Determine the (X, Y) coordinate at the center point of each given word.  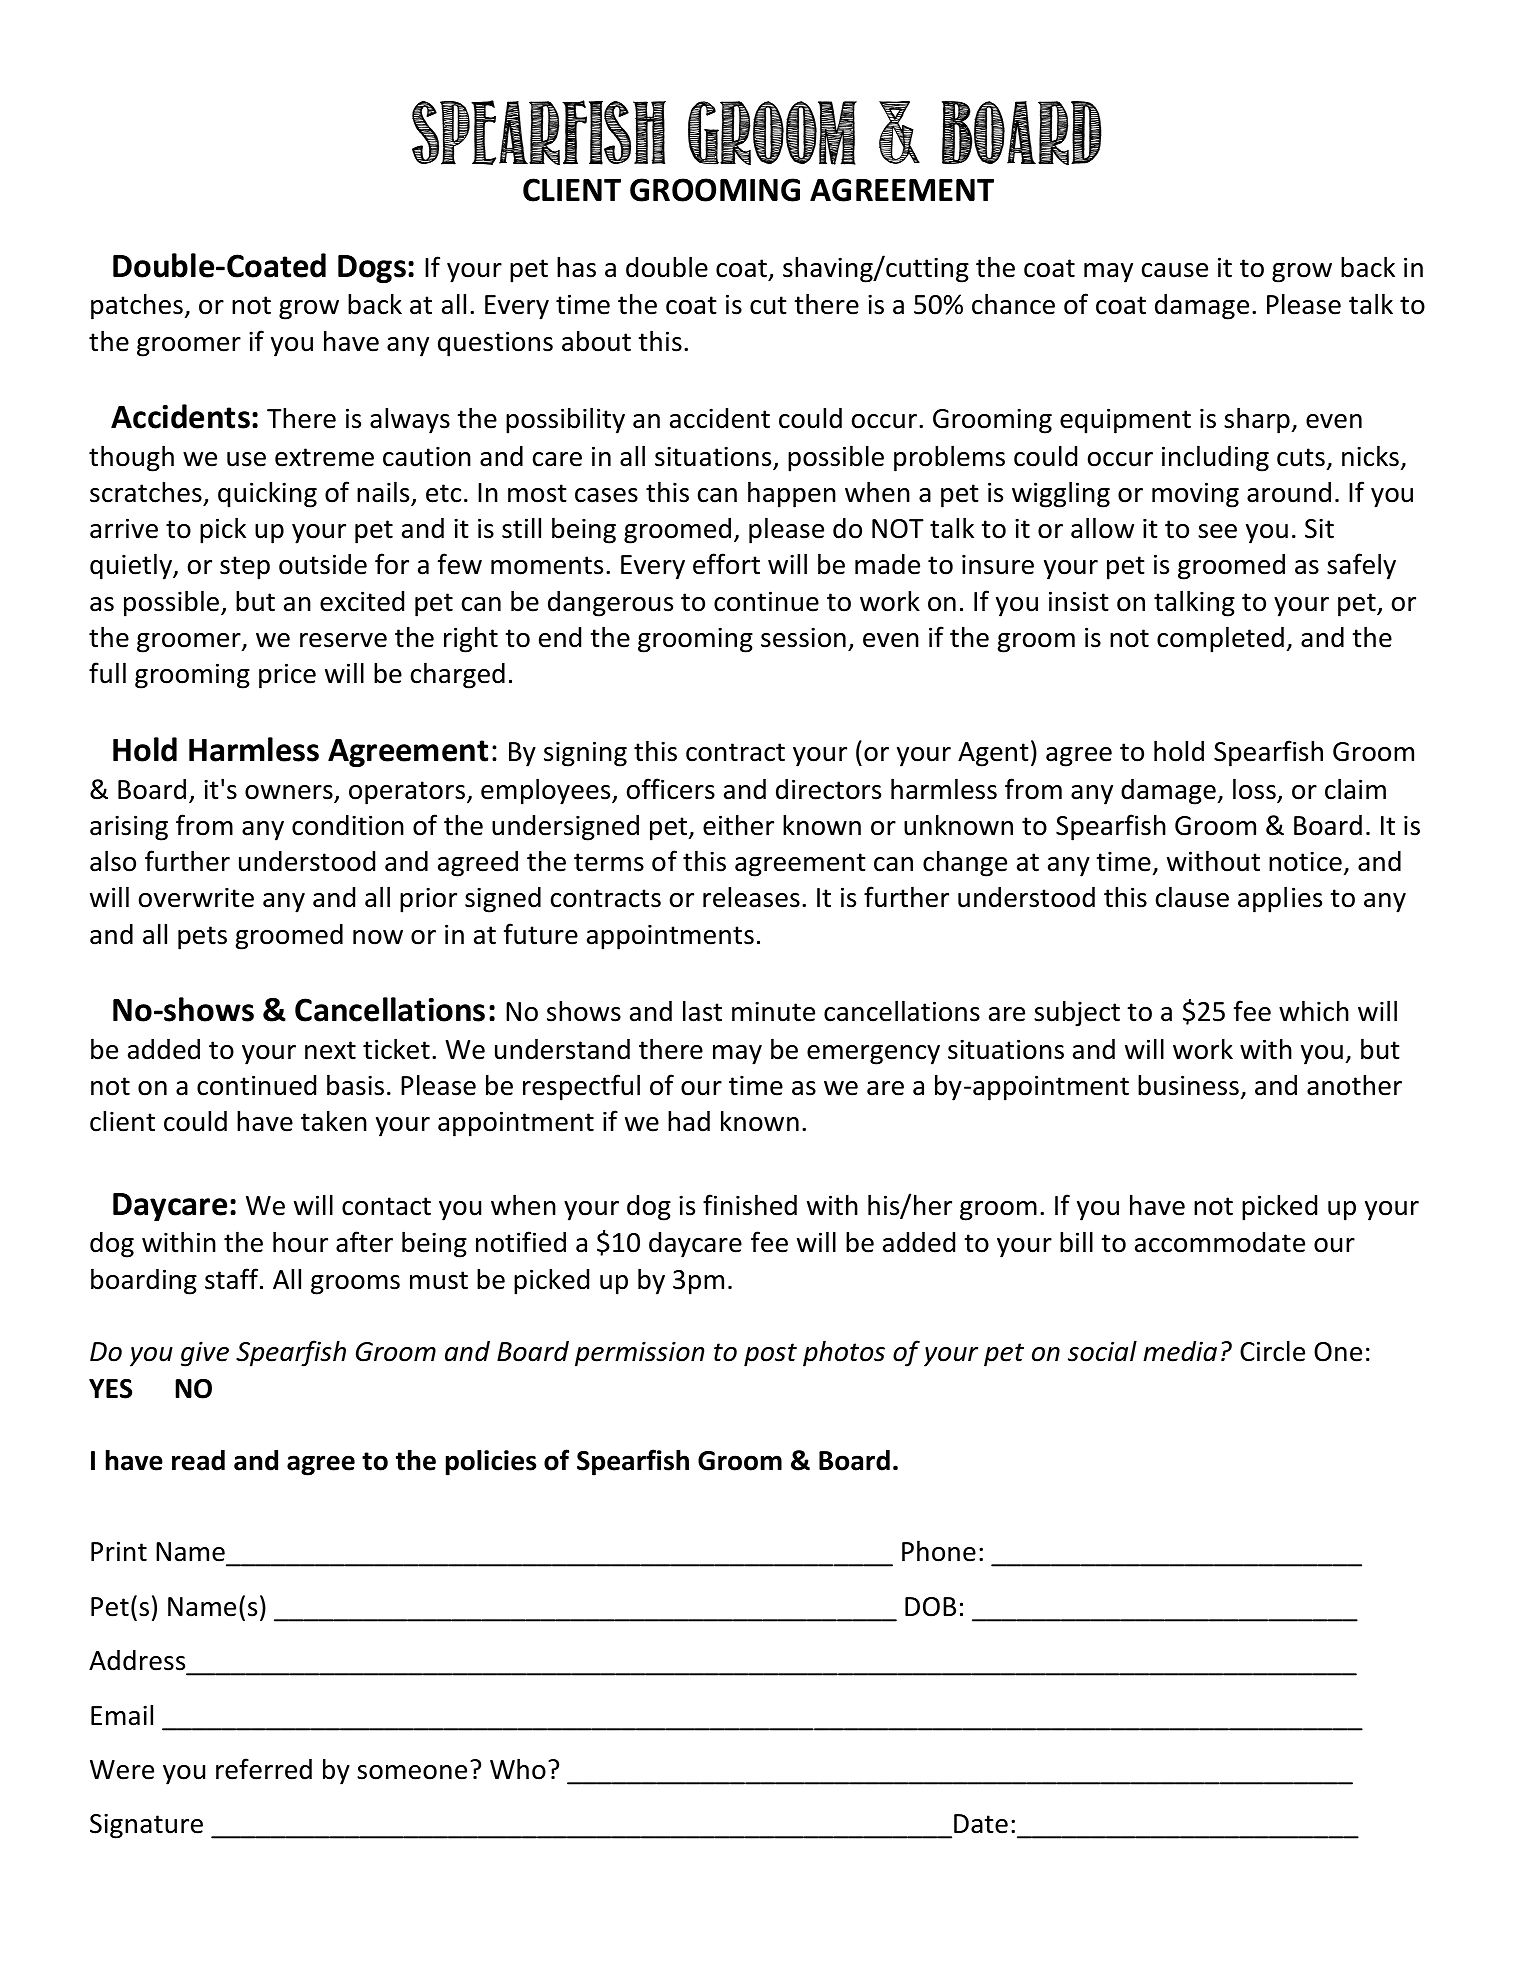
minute (773, 1011)
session (803, 637)
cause (1175, 270)
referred (264, 1769)
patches (137, 306)
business (1188, 1085)
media (1180, 1351)
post (770, 1355)
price (287, 676)
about (596, 341)
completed (1220, 639)
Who (518, 1769)
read (198, 1460)
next (330, 1050)
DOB (930, 1607)
